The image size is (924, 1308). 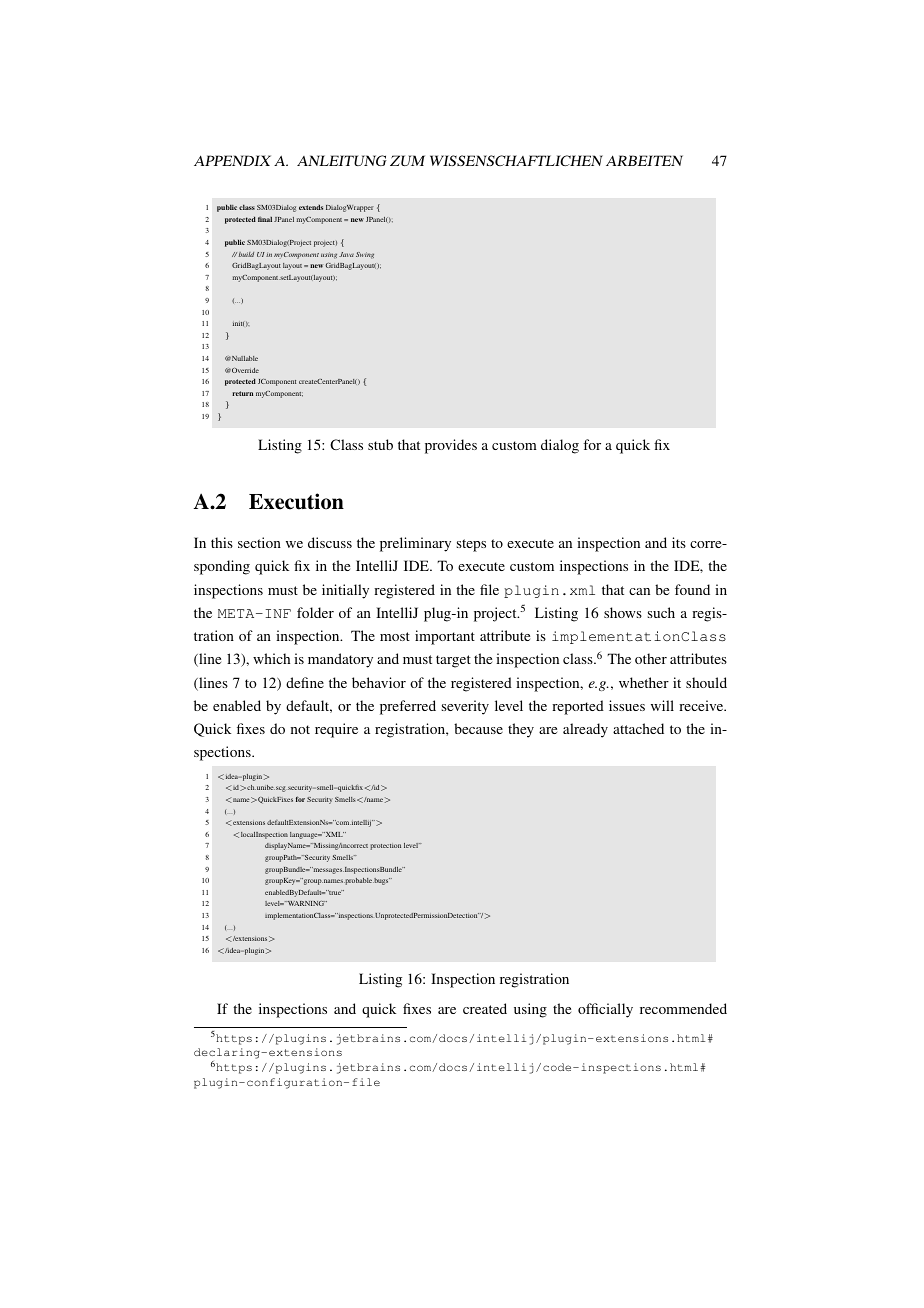 What do you see at coordinates (315, 612) in the screenshot?
I see `folder` at bounding box center [315, 612].
